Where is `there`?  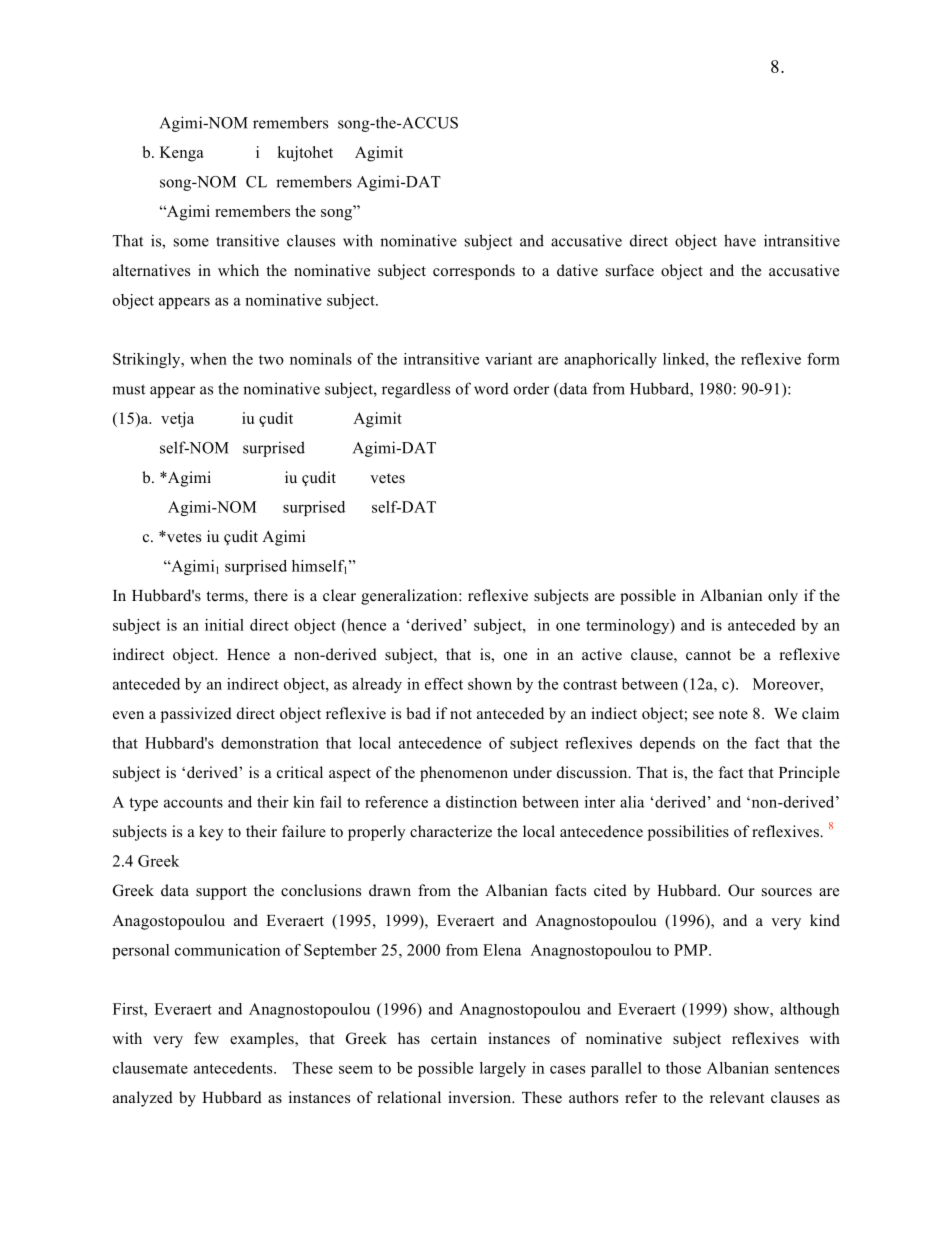 there is located at coordinates (271, 595).
